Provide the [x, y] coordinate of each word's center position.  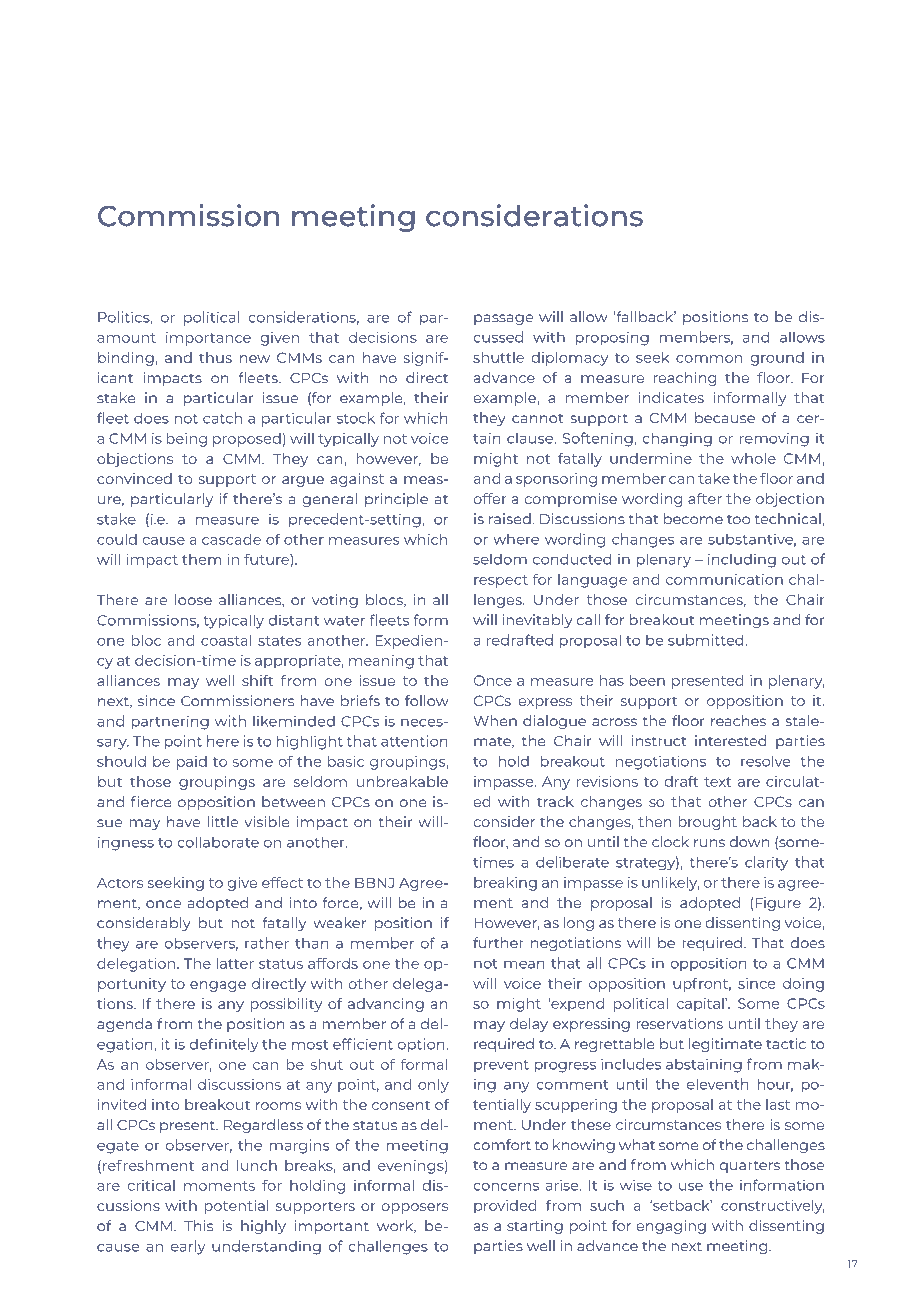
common [709, 359]
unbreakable [402, 781]
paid [192, 763]
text [717, 782]
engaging [671, 1227]
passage [503, 319]
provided [505, 1207]
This [198, 1226]
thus [215, 357]
